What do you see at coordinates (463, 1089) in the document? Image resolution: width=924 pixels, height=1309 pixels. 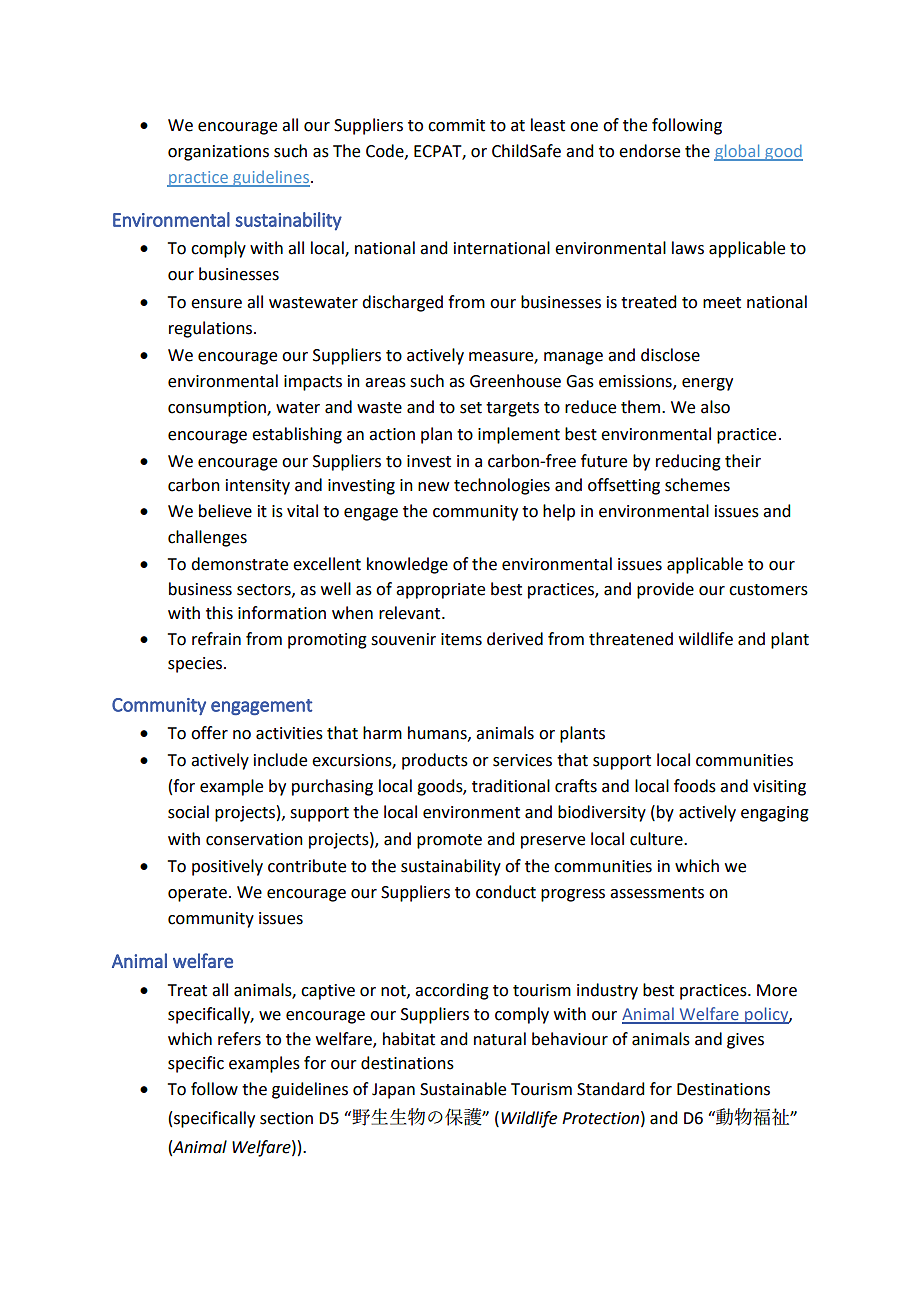 I see `Sustainable` at bounding box center [463, 1089].
